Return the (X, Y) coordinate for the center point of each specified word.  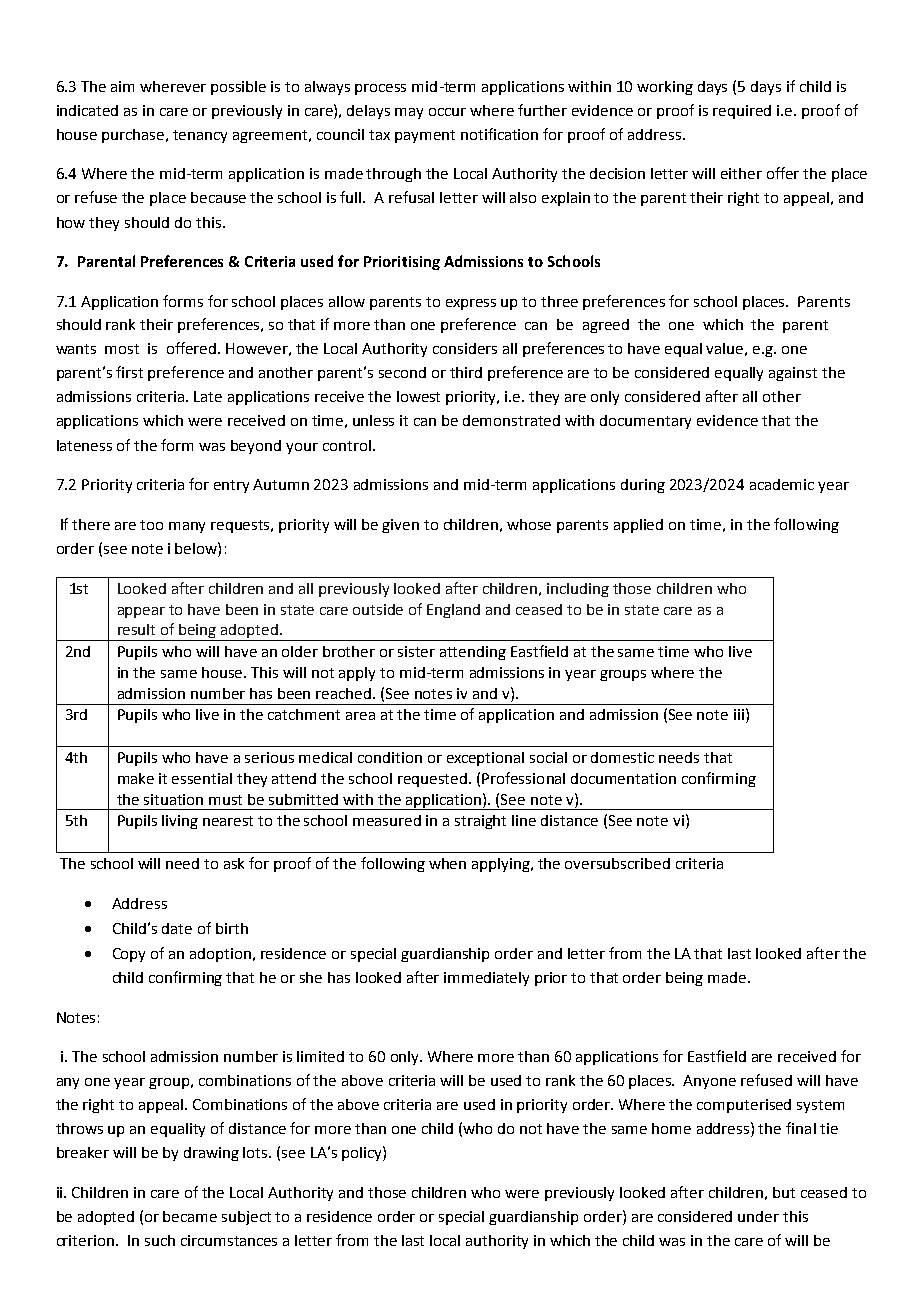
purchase (134, 136)
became (190, 1216)
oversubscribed (617, 863)
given (400, 526)
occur (447, 112)
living (180, 822)
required (742, 112)
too (151, 525)
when (447, 863)
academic (782, 484)
